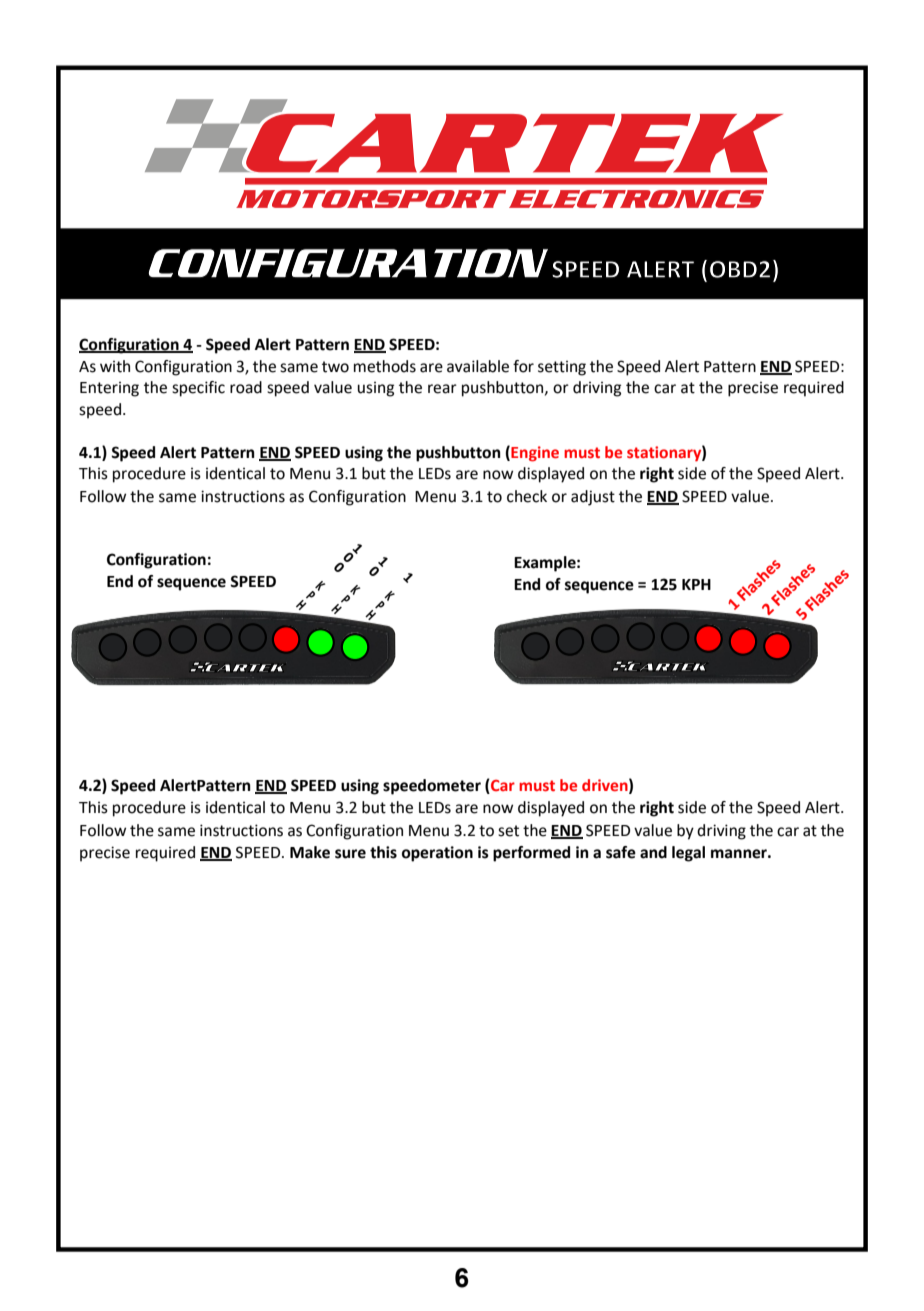 The width and height of the screenshot is (924, 1311). Describe the element at coordinates (350, 854) in the screenshot. I see `sure` at that location.
